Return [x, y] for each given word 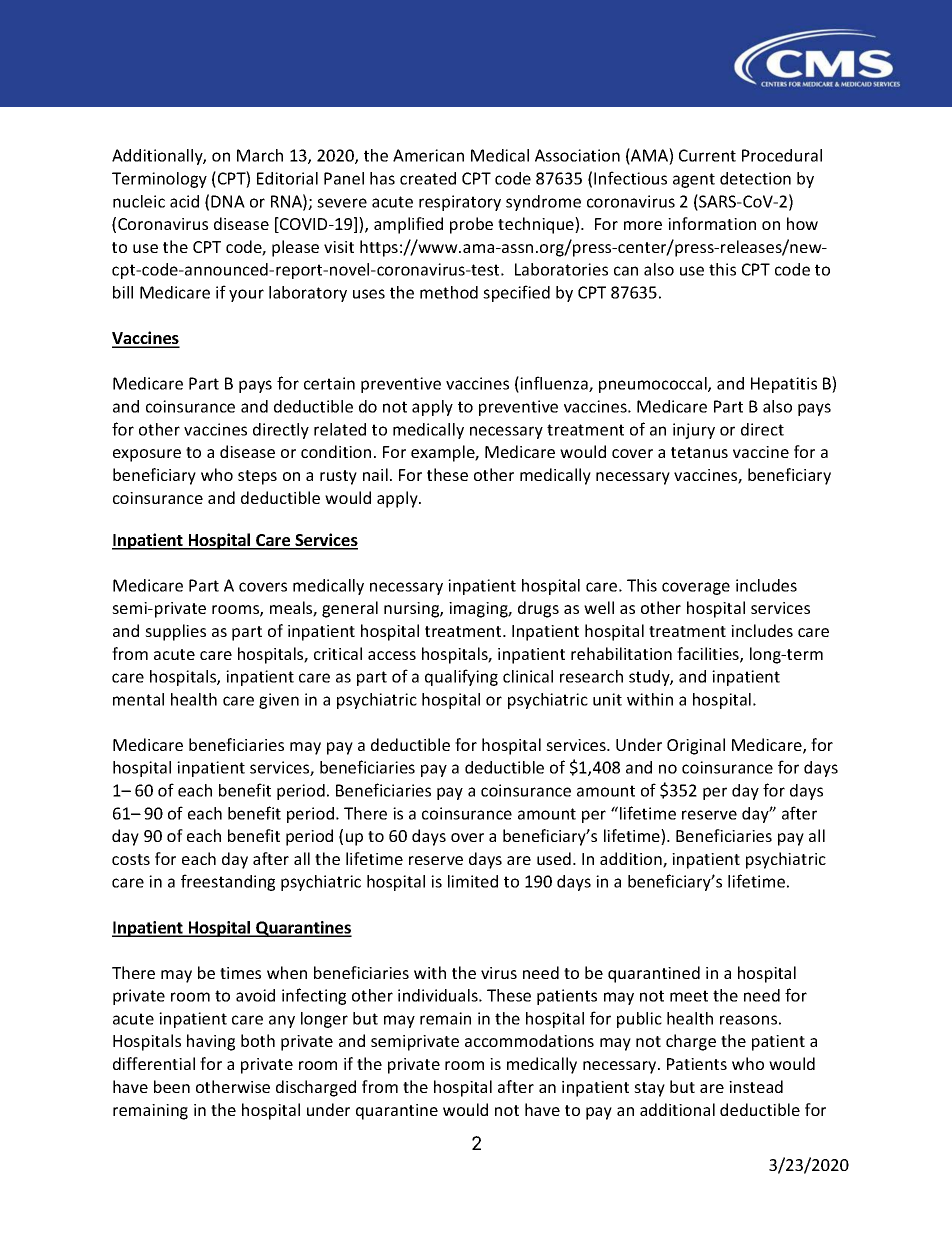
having [211, 1042]
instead [756, 1086]
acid [184, 201]
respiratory [460, 203]
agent [694, 180]
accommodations [529, 1040]
